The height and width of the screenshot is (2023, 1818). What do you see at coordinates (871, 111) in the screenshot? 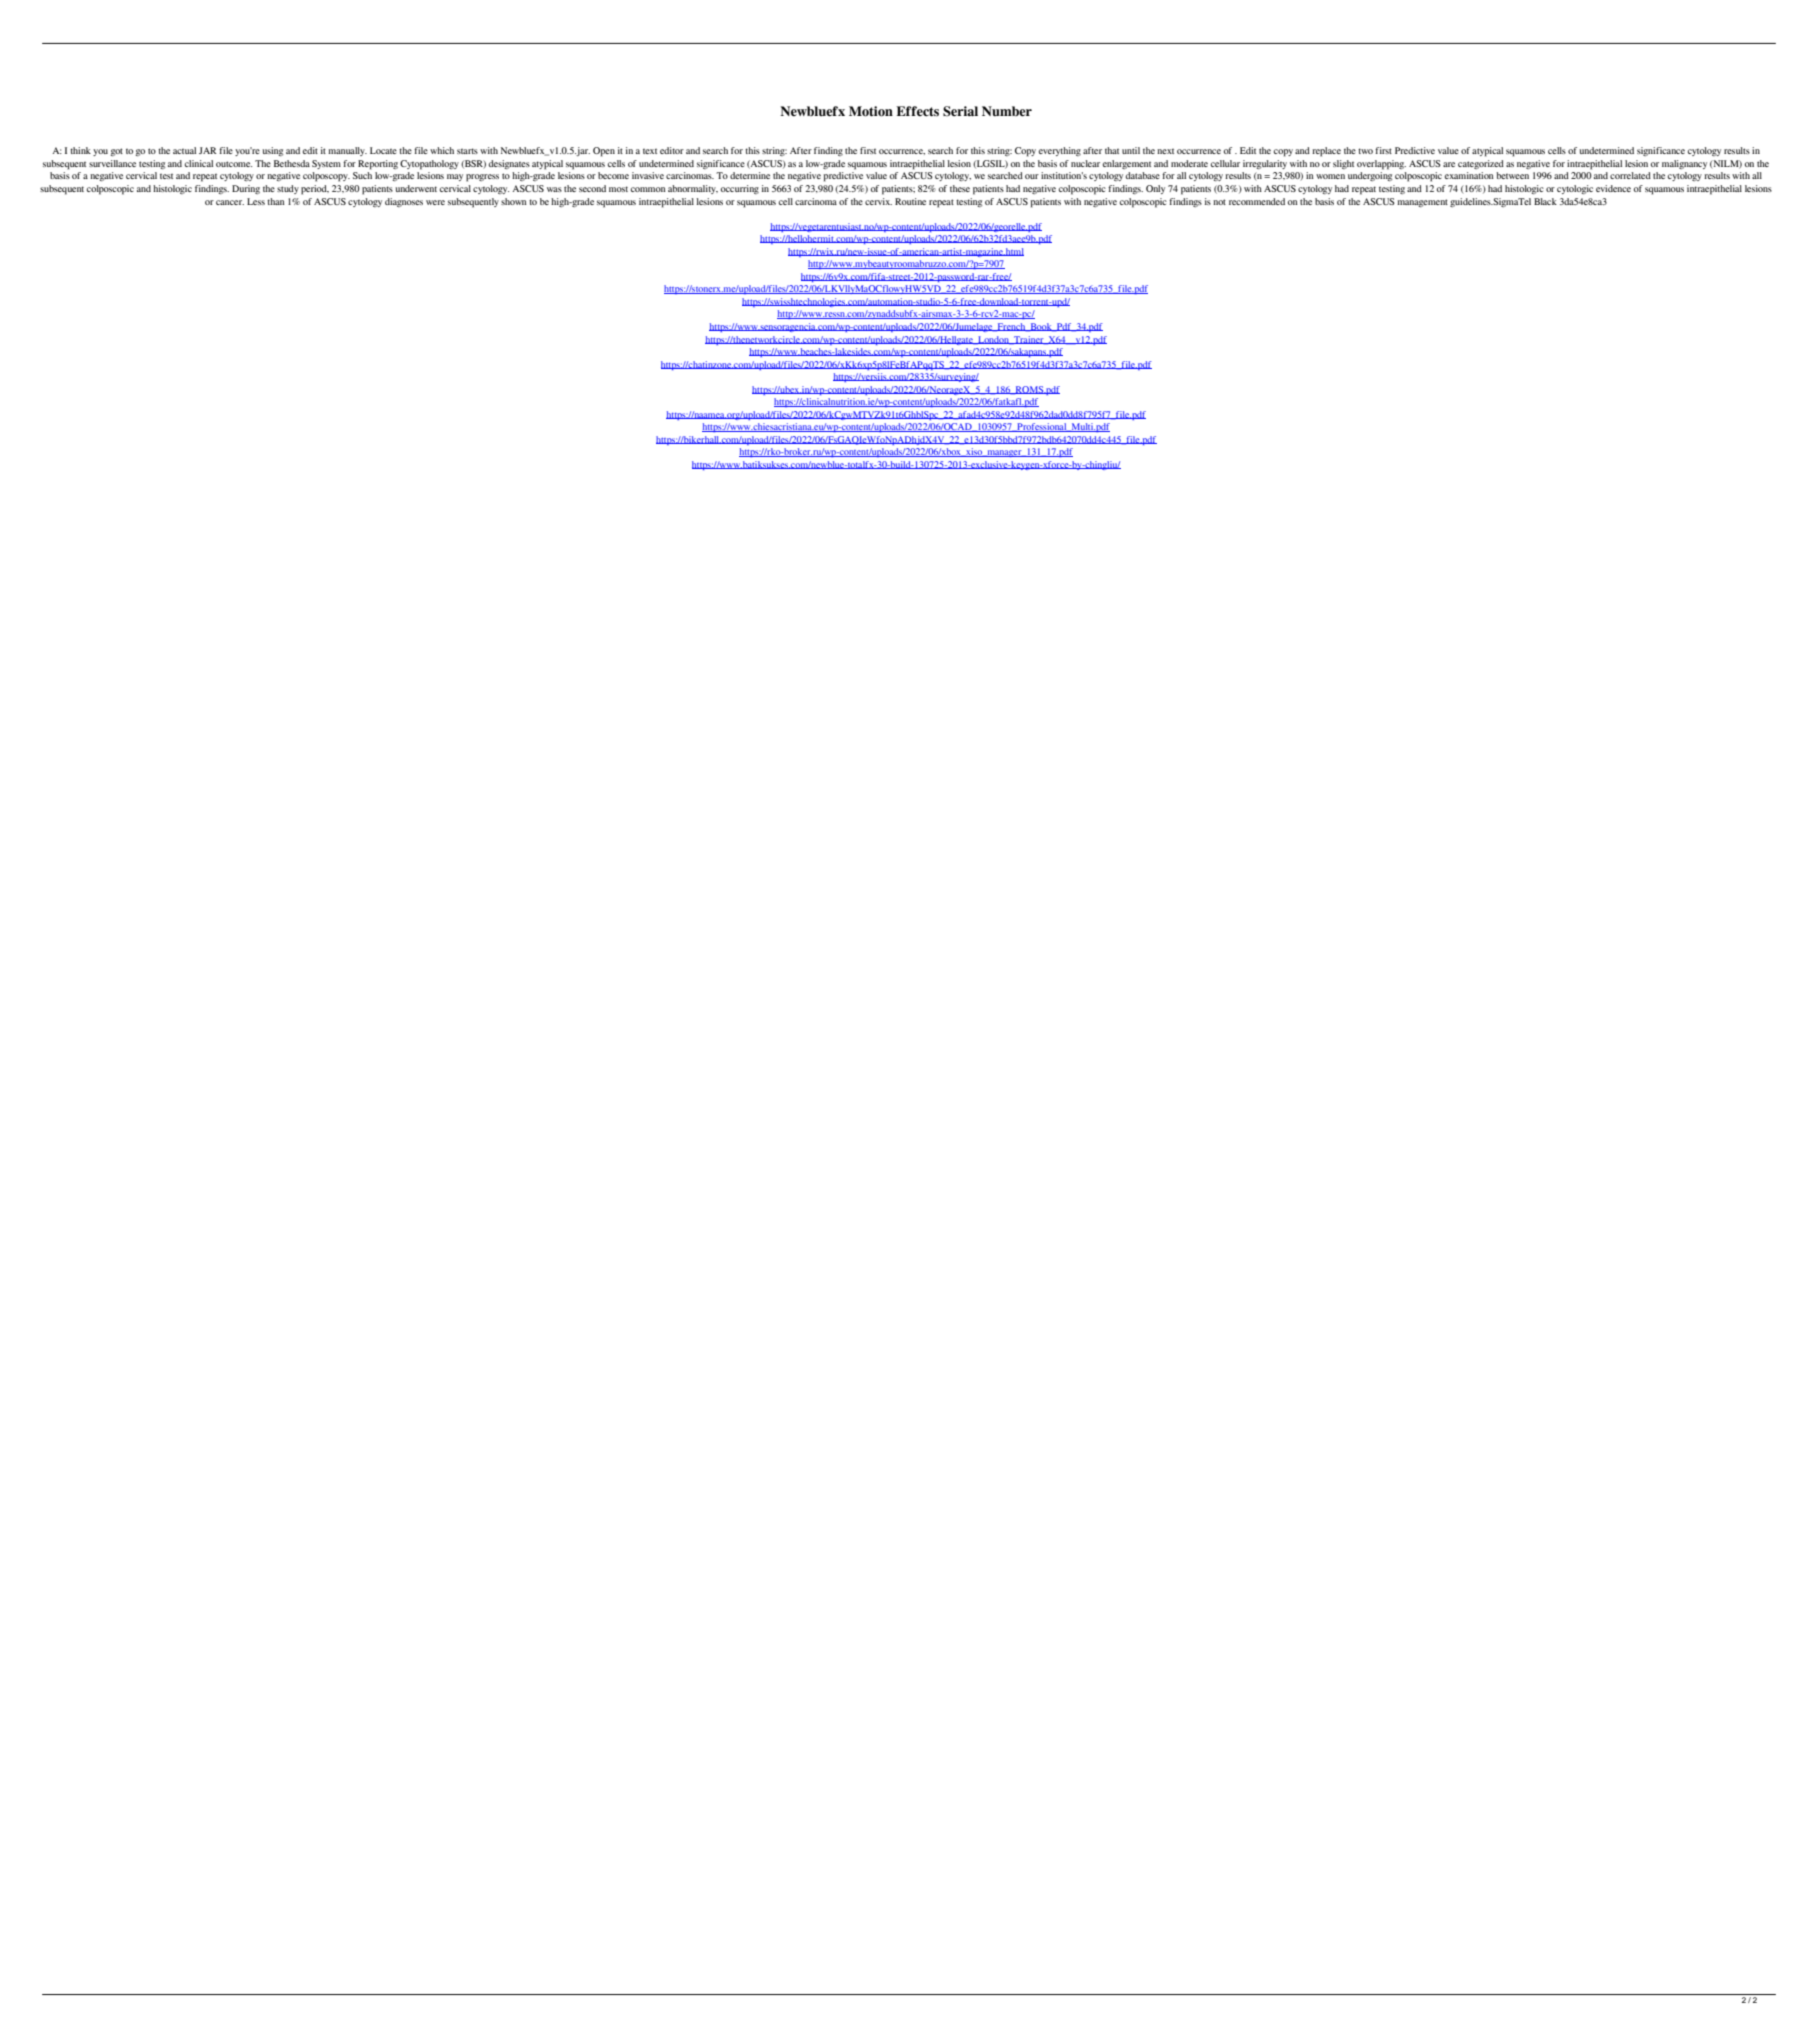
I see `Motion` at bounding box center [871, 111].
